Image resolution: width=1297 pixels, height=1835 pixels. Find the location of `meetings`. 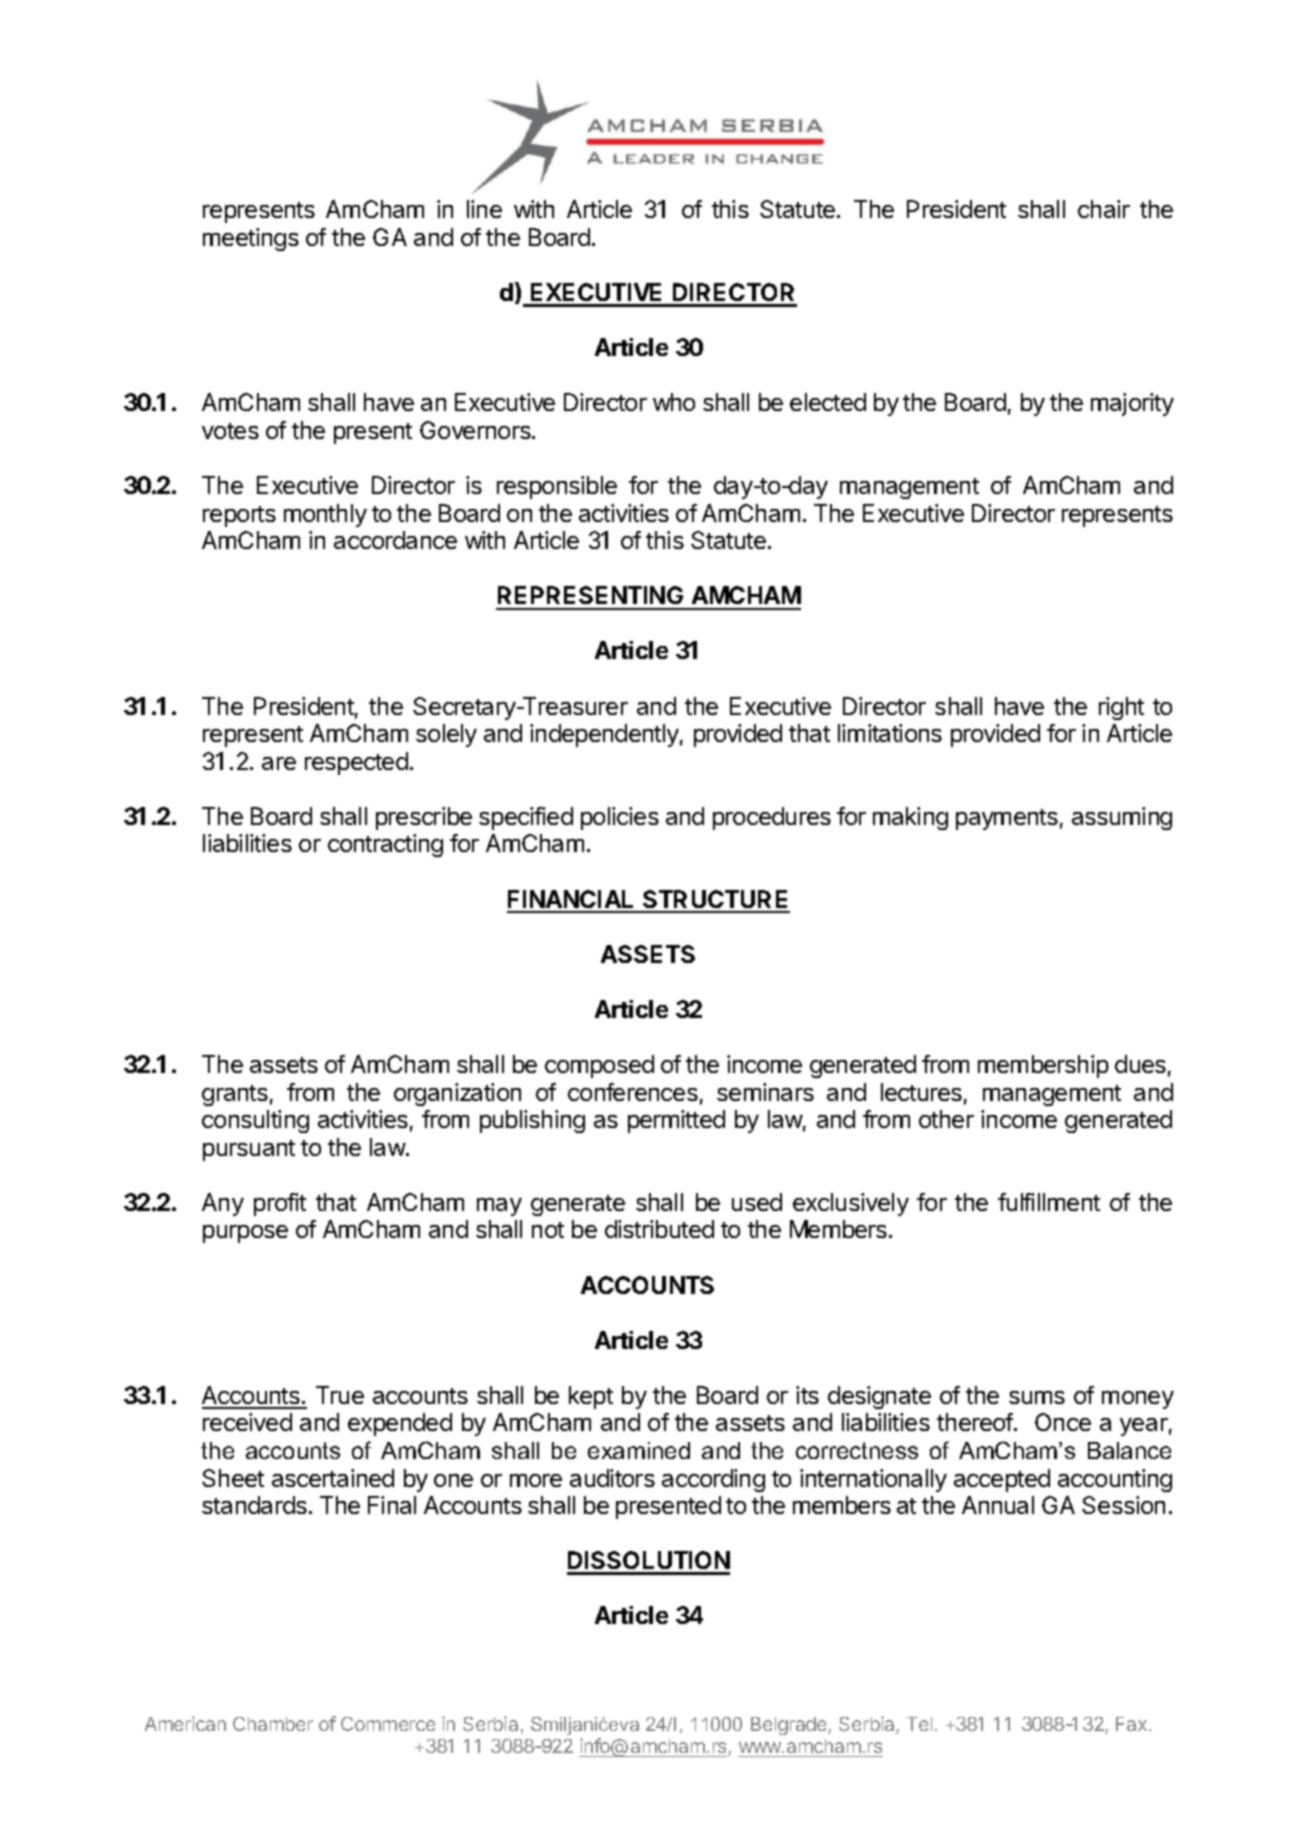

meetings is located at coordinates (251, 239).
